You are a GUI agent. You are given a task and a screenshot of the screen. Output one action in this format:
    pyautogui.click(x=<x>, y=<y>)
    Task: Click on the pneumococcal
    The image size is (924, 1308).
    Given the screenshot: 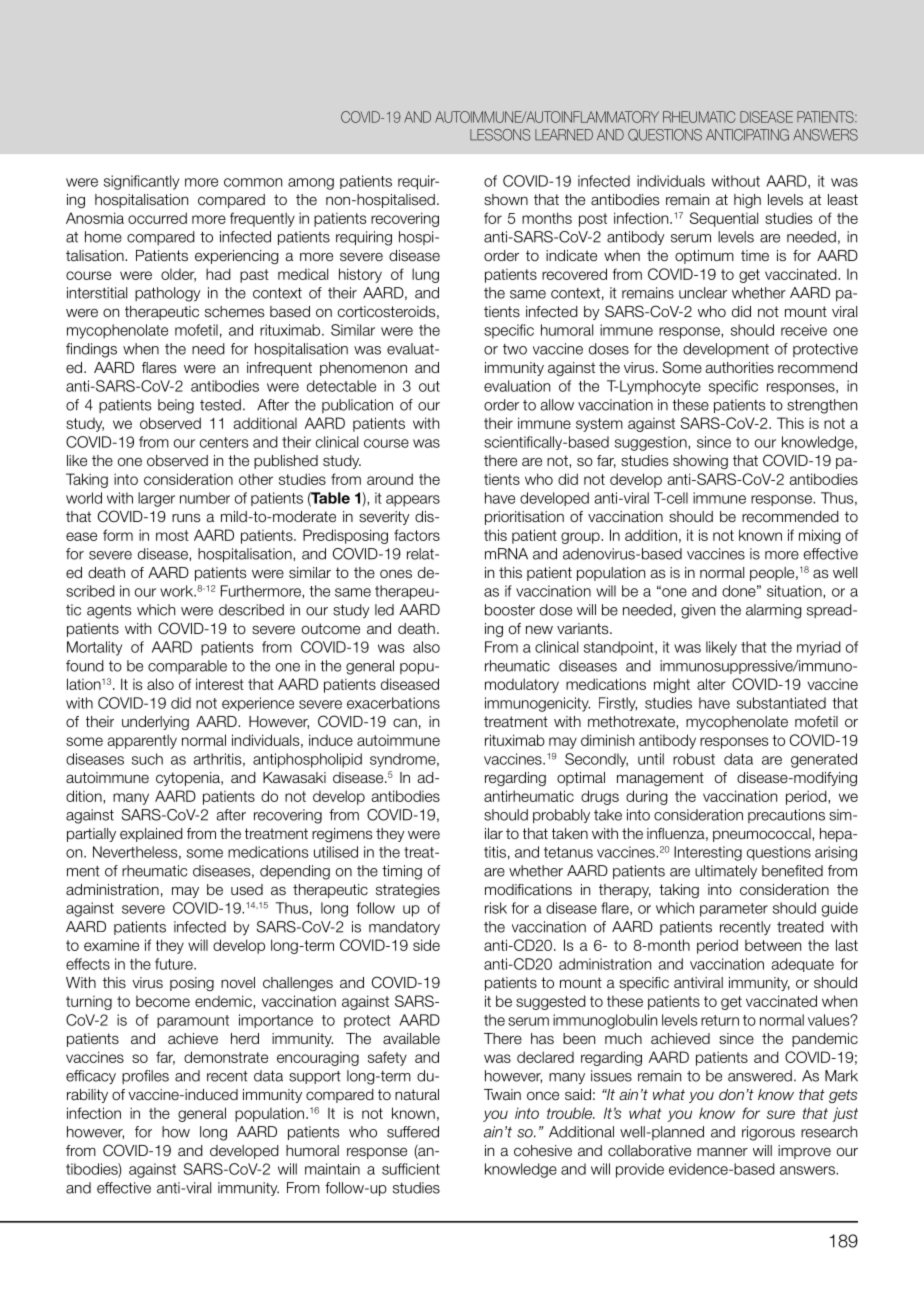 What is the action you would take?
    pyautogui.click(x=763, y=835)
